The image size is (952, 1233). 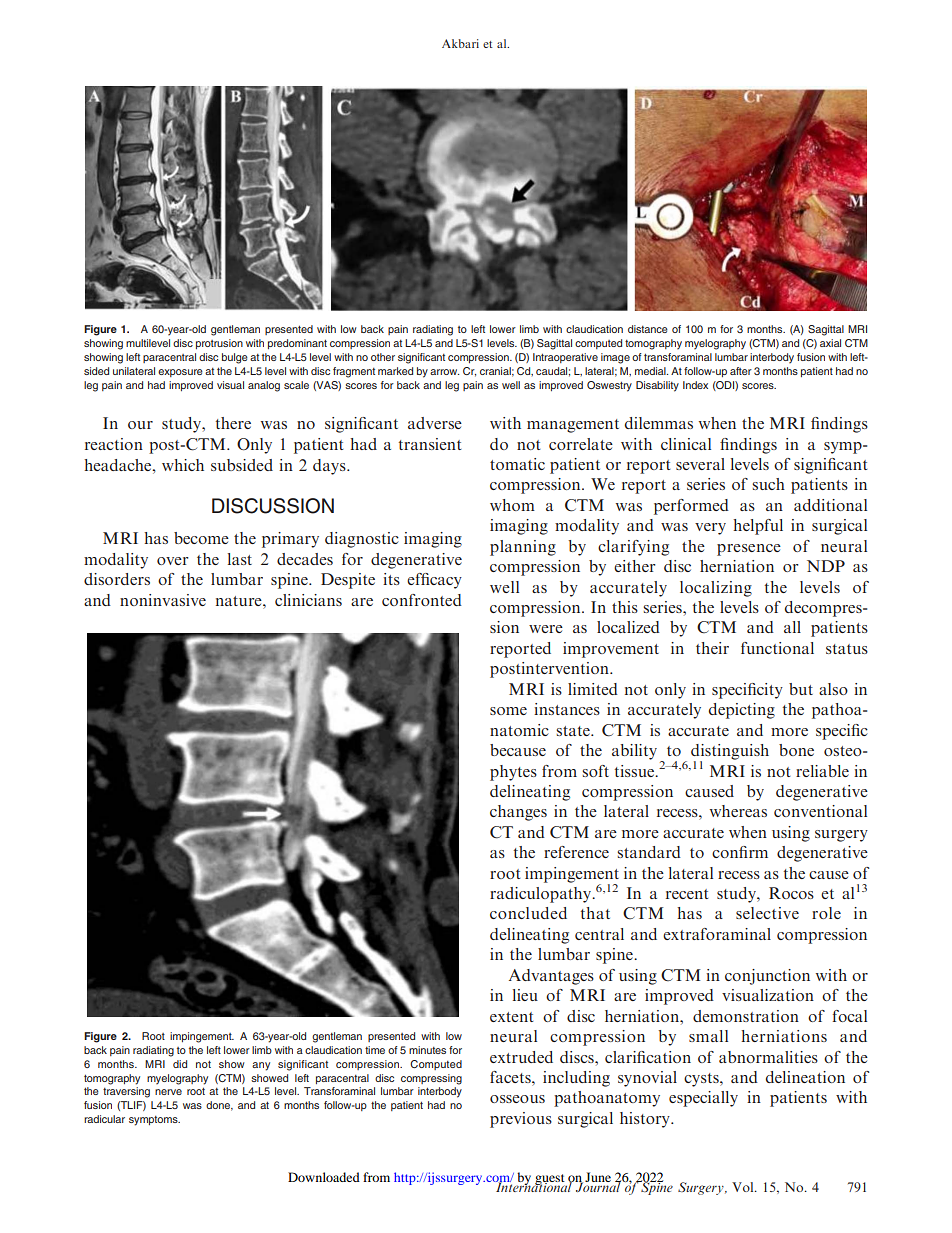 What do you see at coordinates (777, 648) in the page?
I see `functional` at bounding box center [777, 648].
